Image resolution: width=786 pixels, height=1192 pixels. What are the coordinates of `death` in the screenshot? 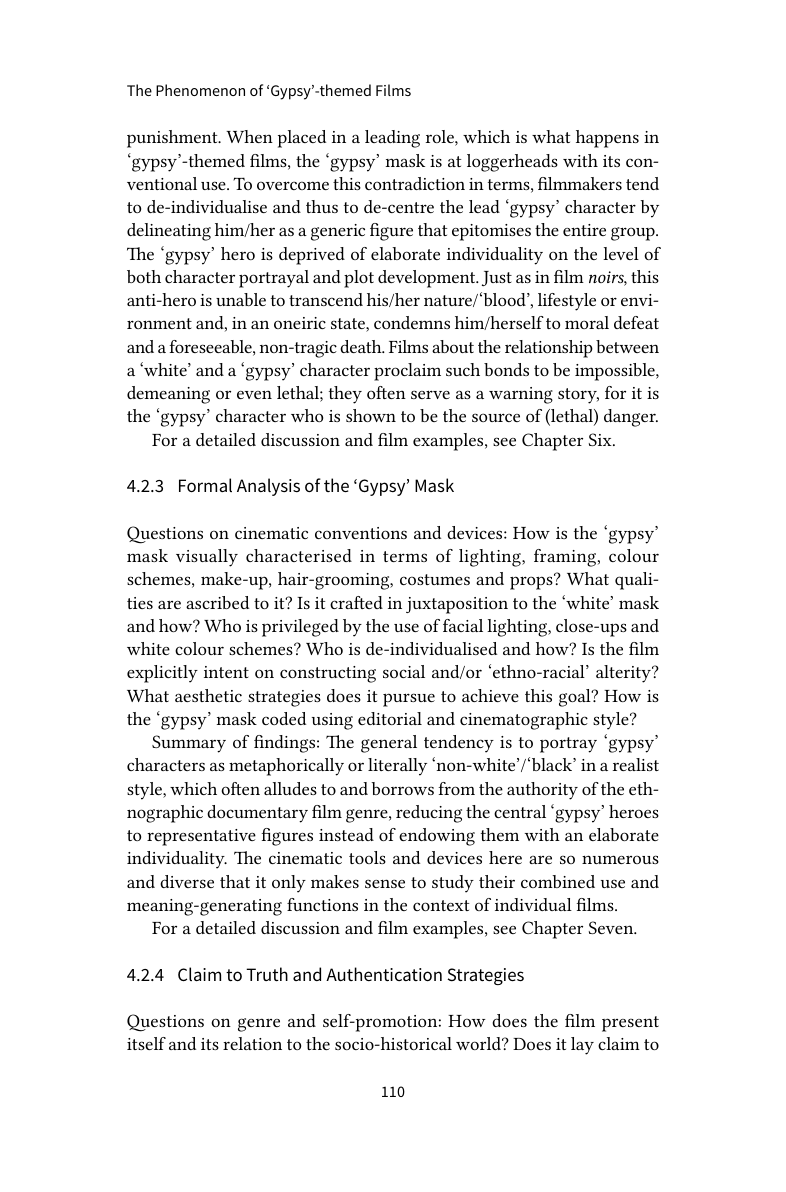 It's located at (362, 346).
